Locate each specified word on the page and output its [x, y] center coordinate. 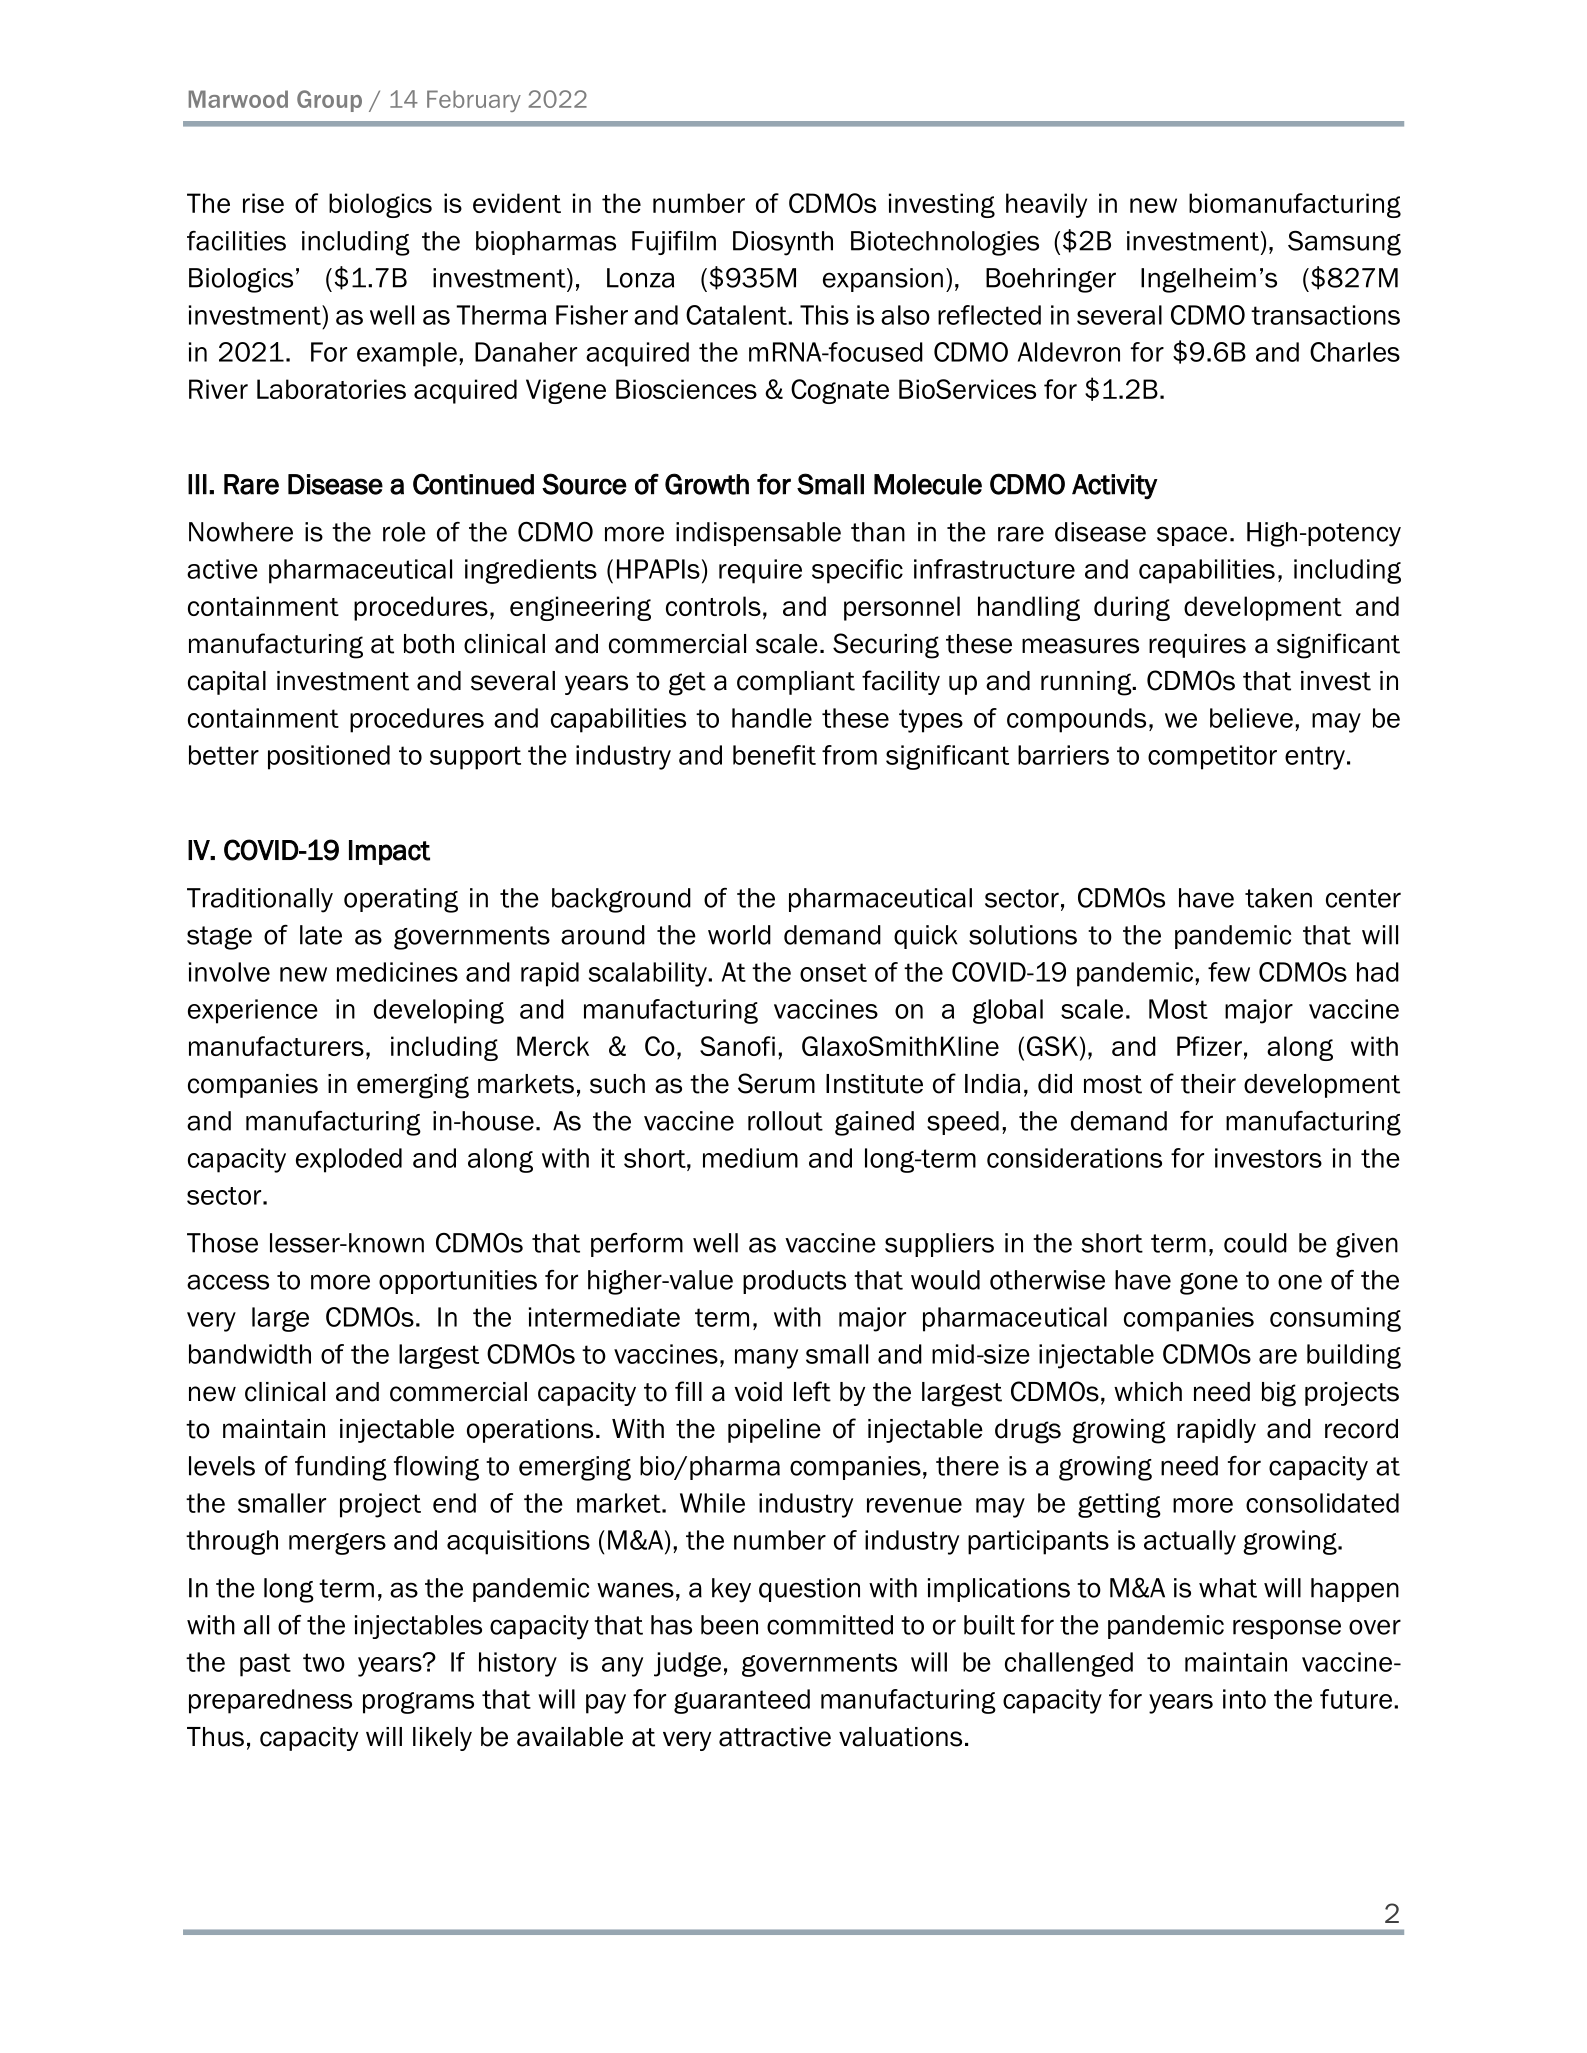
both [429, 644]
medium [750, 1158]
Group [329, 101]
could [1255, 1243]
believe [1251, 718]
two [324, 1662]
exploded [349, 1160]
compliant [796, 683]
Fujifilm [674, 243]
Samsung [1344, 243]
